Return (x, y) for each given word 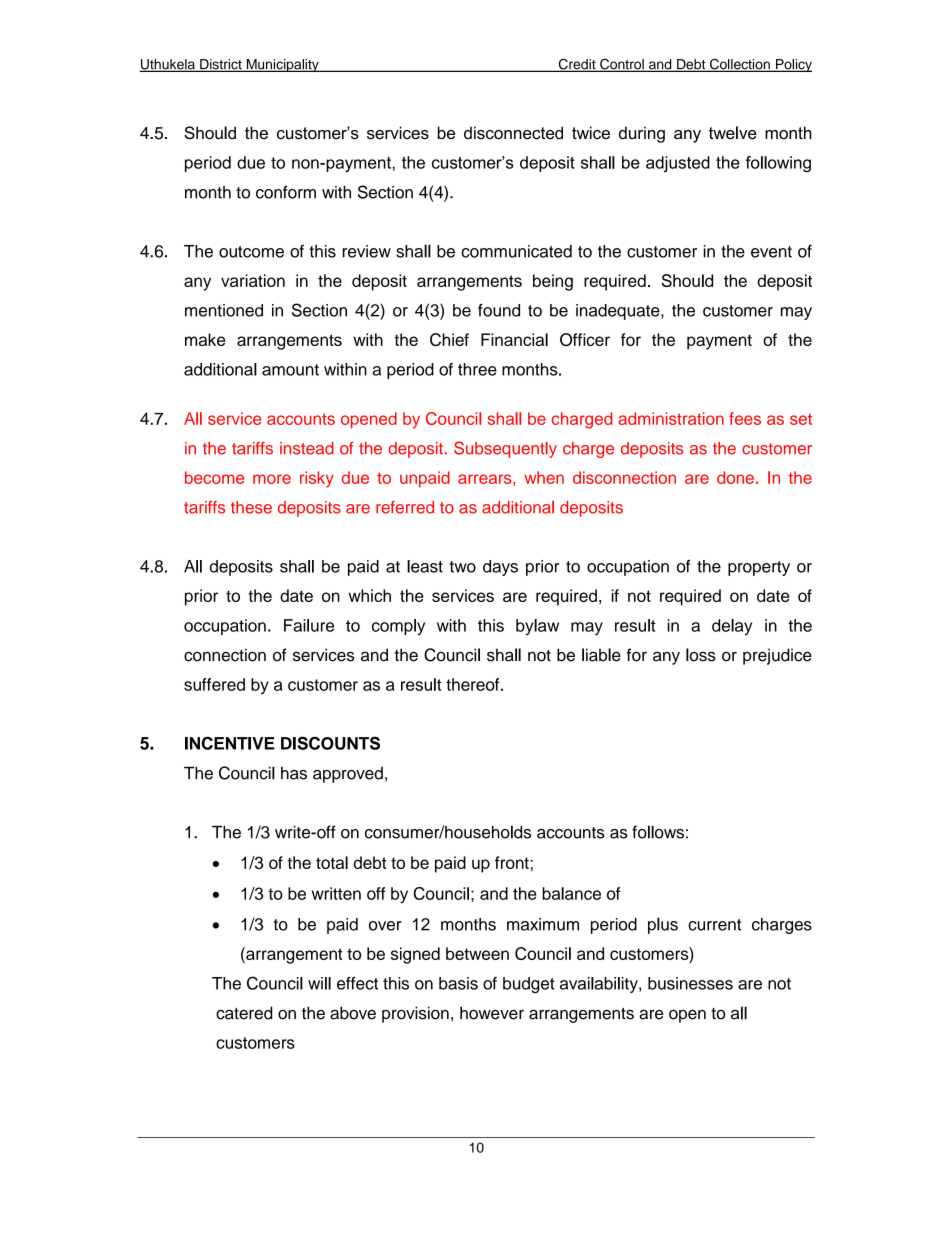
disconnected (513, 133)
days (500, 568)
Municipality (282, 65)
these (251, 507)
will (319, 983)
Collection (740, 65)
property (759, 568)
